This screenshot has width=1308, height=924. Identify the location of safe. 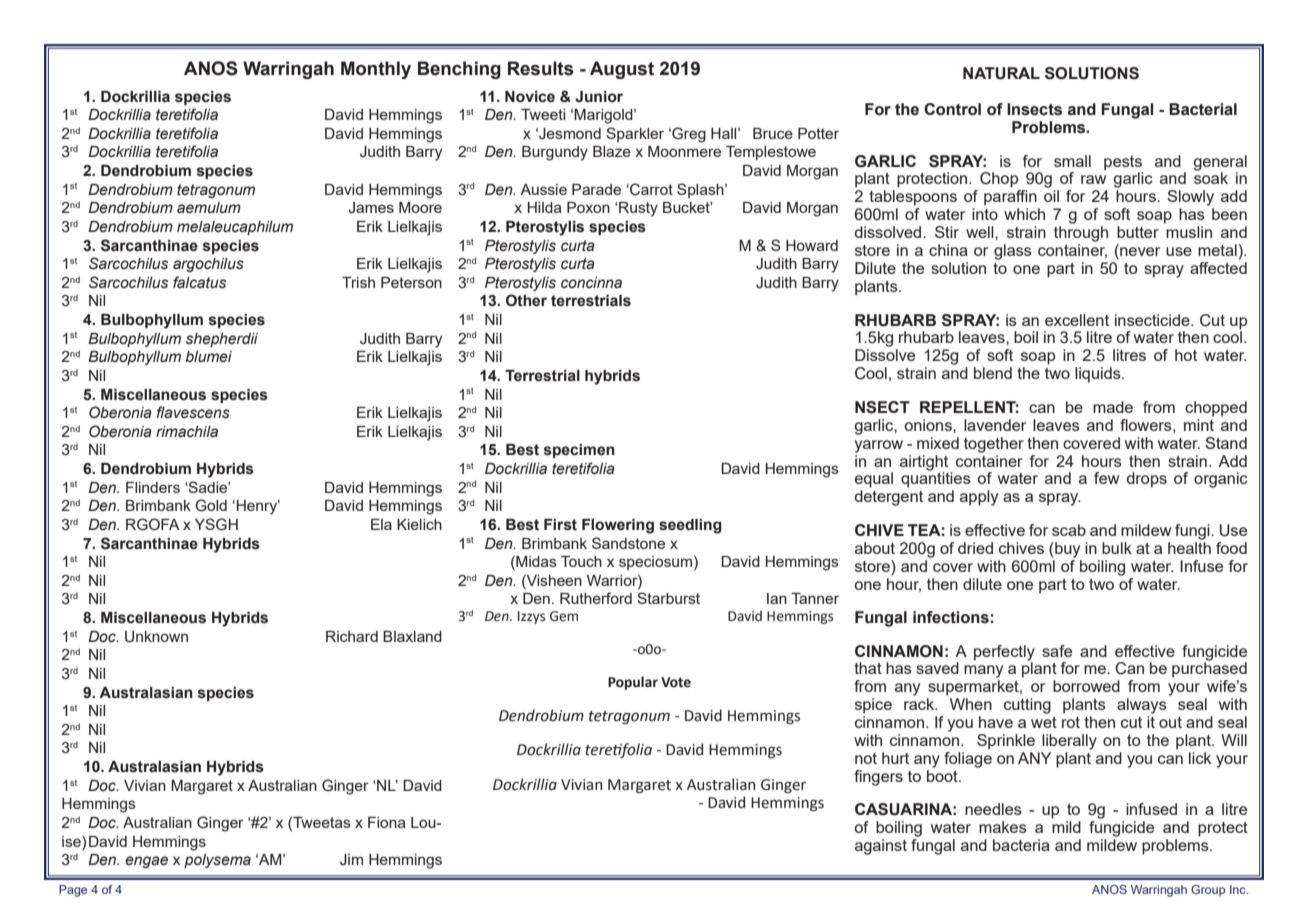
(1057, 651).
